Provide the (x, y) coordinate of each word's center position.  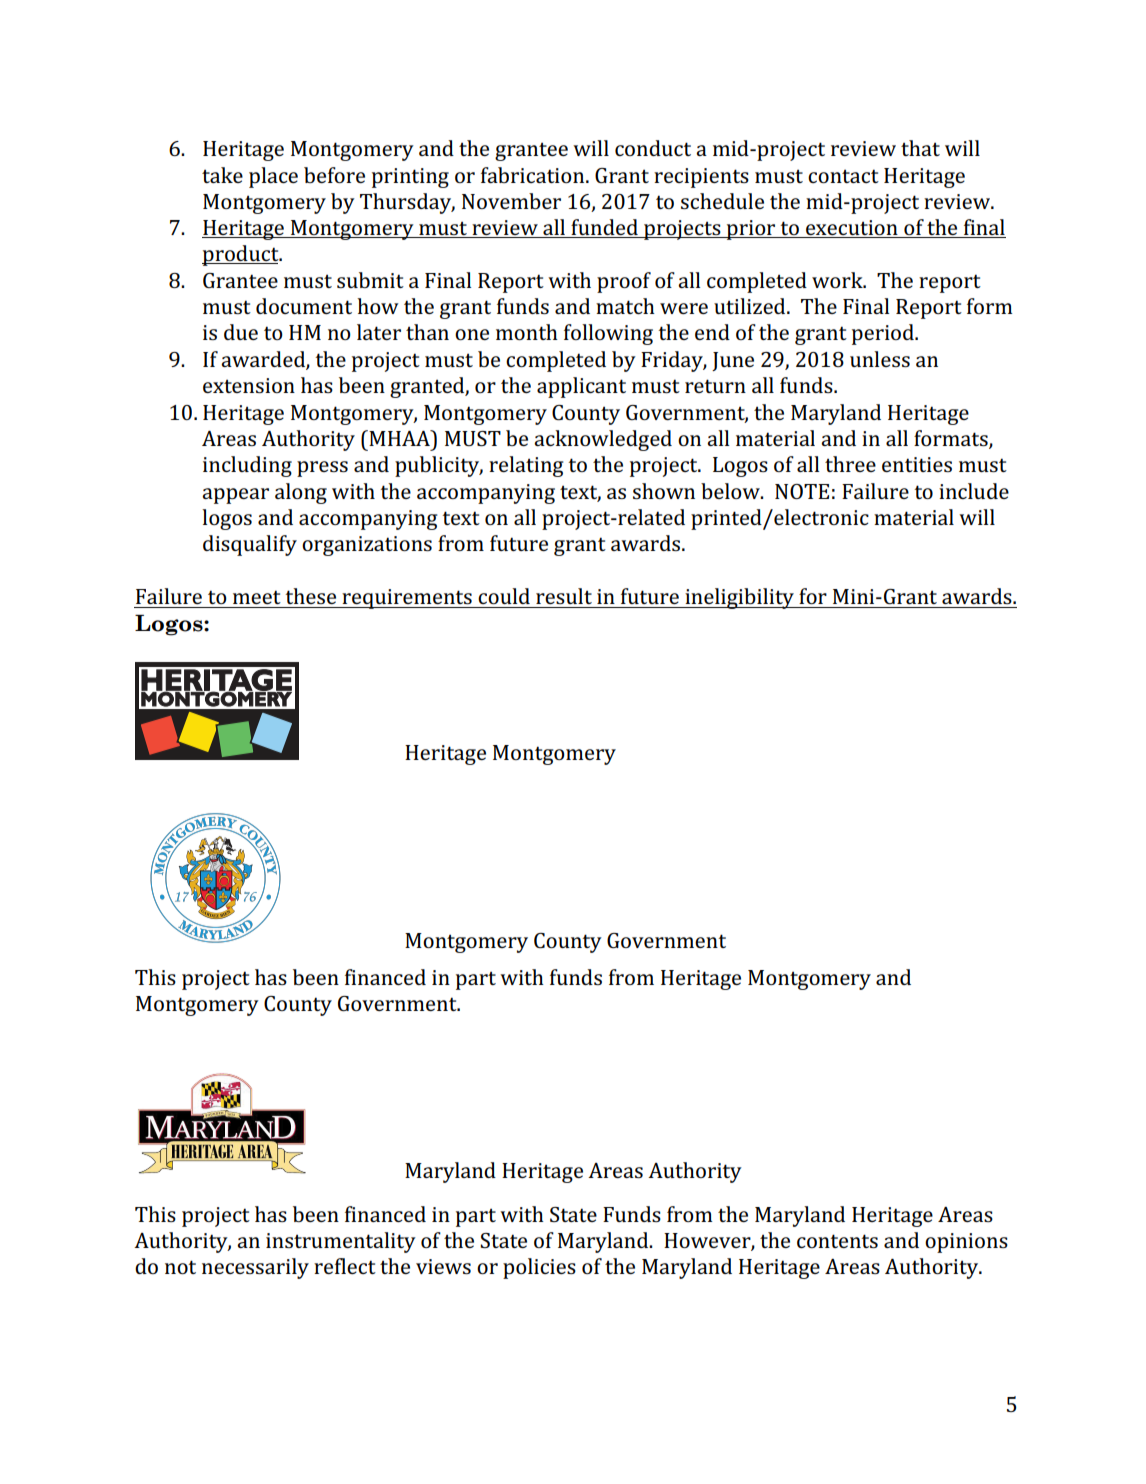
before (334, 175)
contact (843, 176)
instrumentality (341, 1242)
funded (604, 228)
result (564, 596)
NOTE (802, 491)
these (310, 596)
